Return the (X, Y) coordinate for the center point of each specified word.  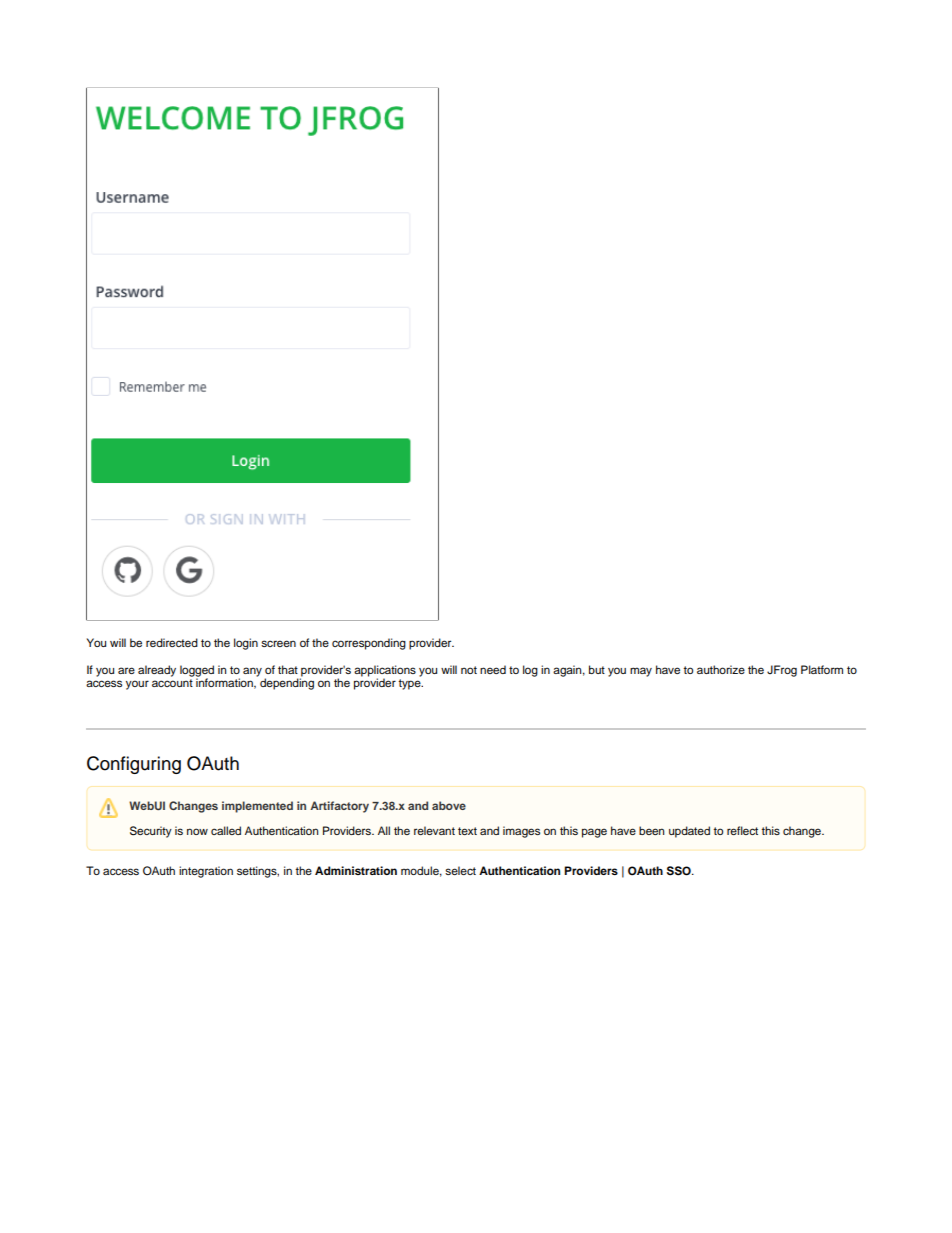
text (467, 831)
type (410, 684)
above (449, 805)
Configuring (134, 765)
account (172, 683)
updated (689, 832)
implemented (257, 807)
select (460, 870)
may (641, 672)
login (246, 644)
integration (206, 872)
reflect (742, 830)
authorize (721, 669)
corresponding (369, 644)
